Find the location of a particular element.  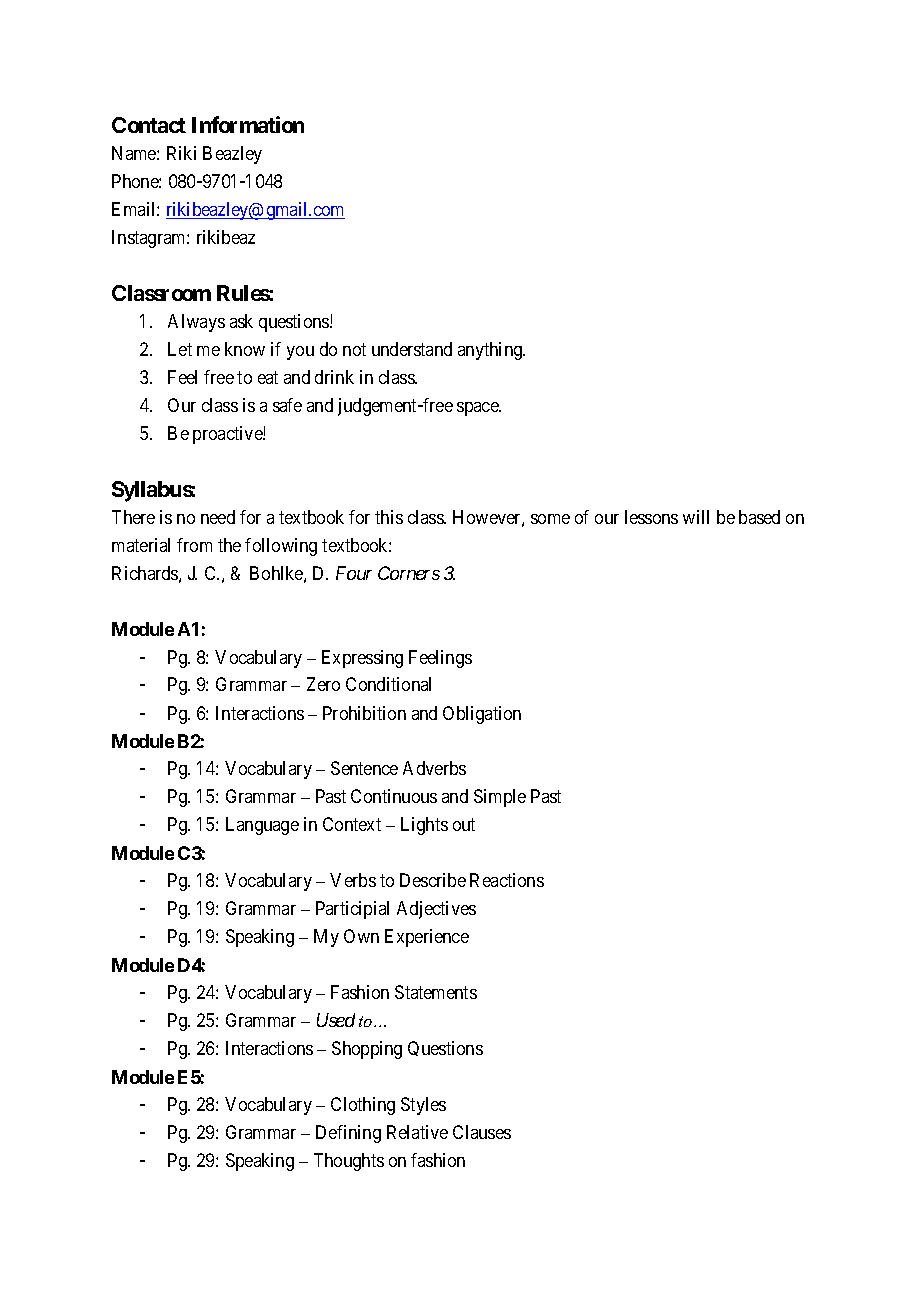

space is located at coordinates (478, 409).
